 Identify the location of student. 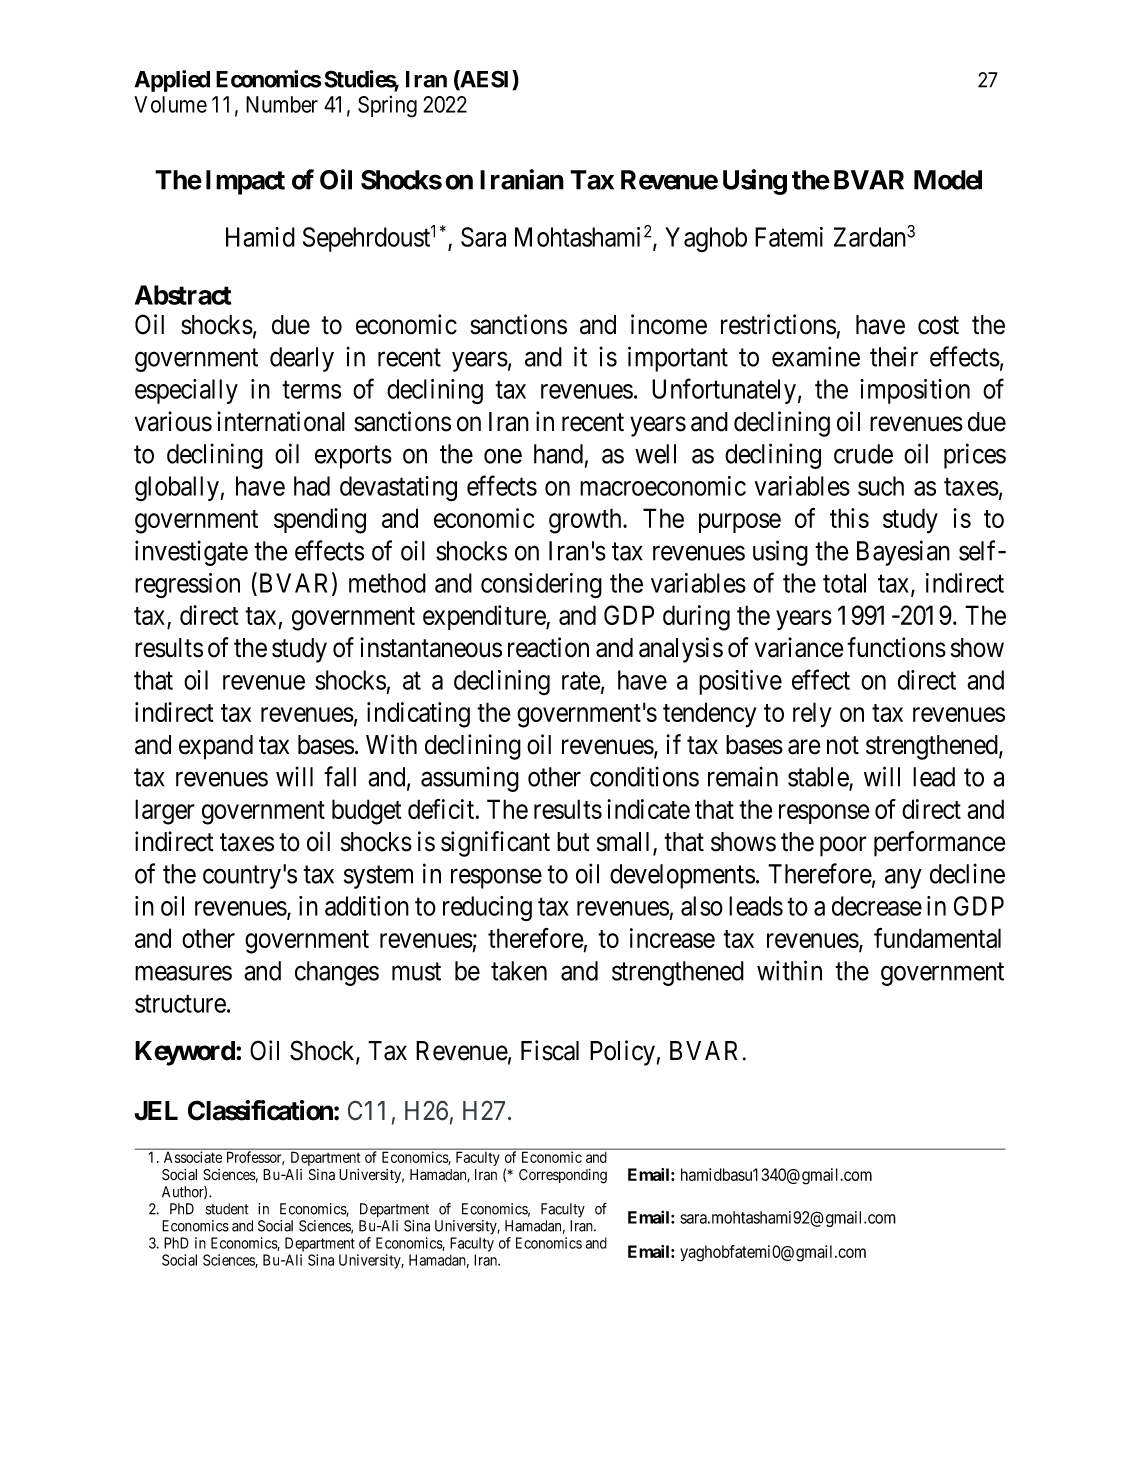
(227, 1209).
